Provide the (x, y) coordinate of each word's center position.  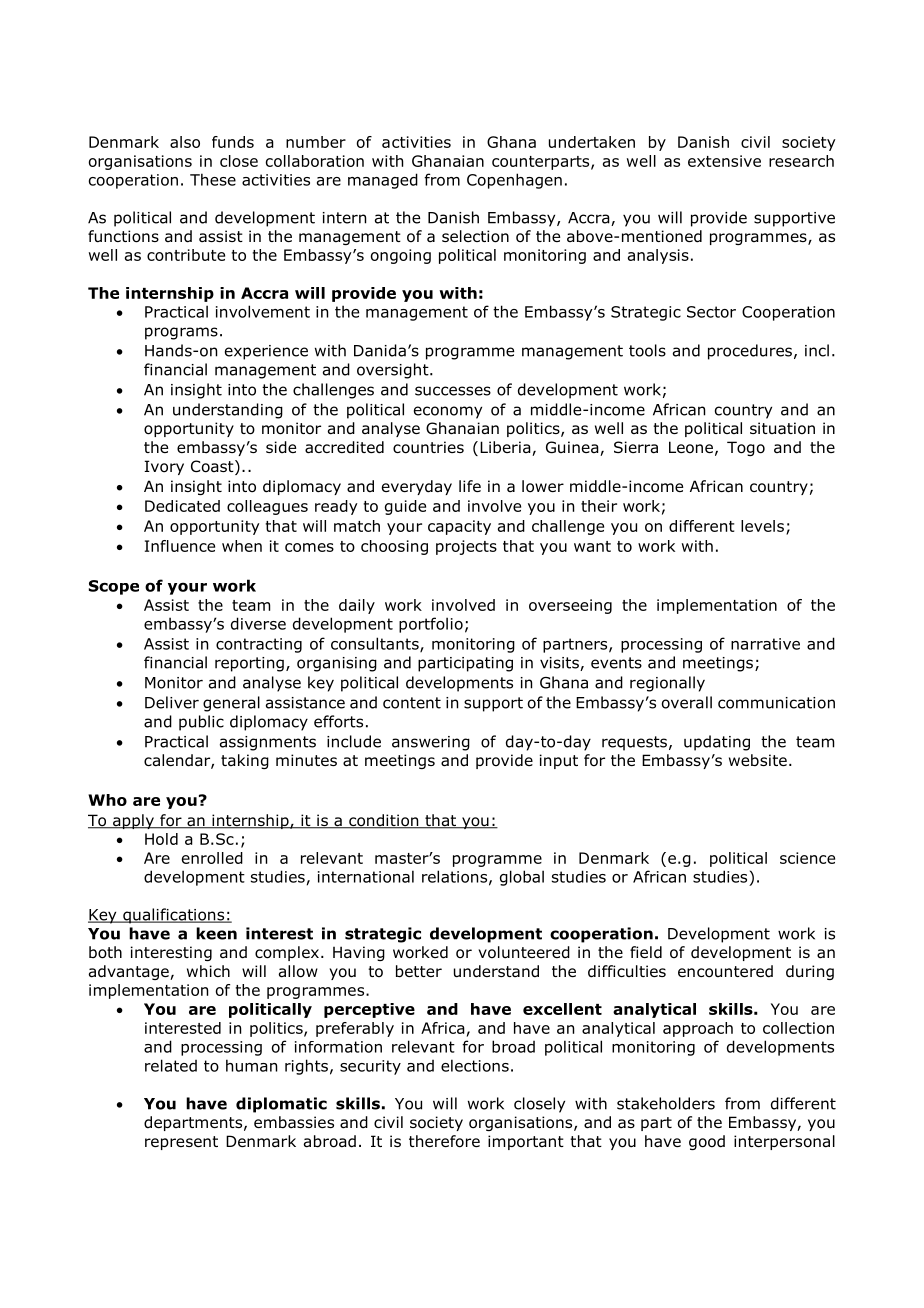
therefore (444, 1141)
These (213, 179)
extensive (724, 161)
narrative (765, 644)
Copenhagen (514, 181)
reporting (249, 664)
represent (181, 1143)
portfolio (431, 625)
